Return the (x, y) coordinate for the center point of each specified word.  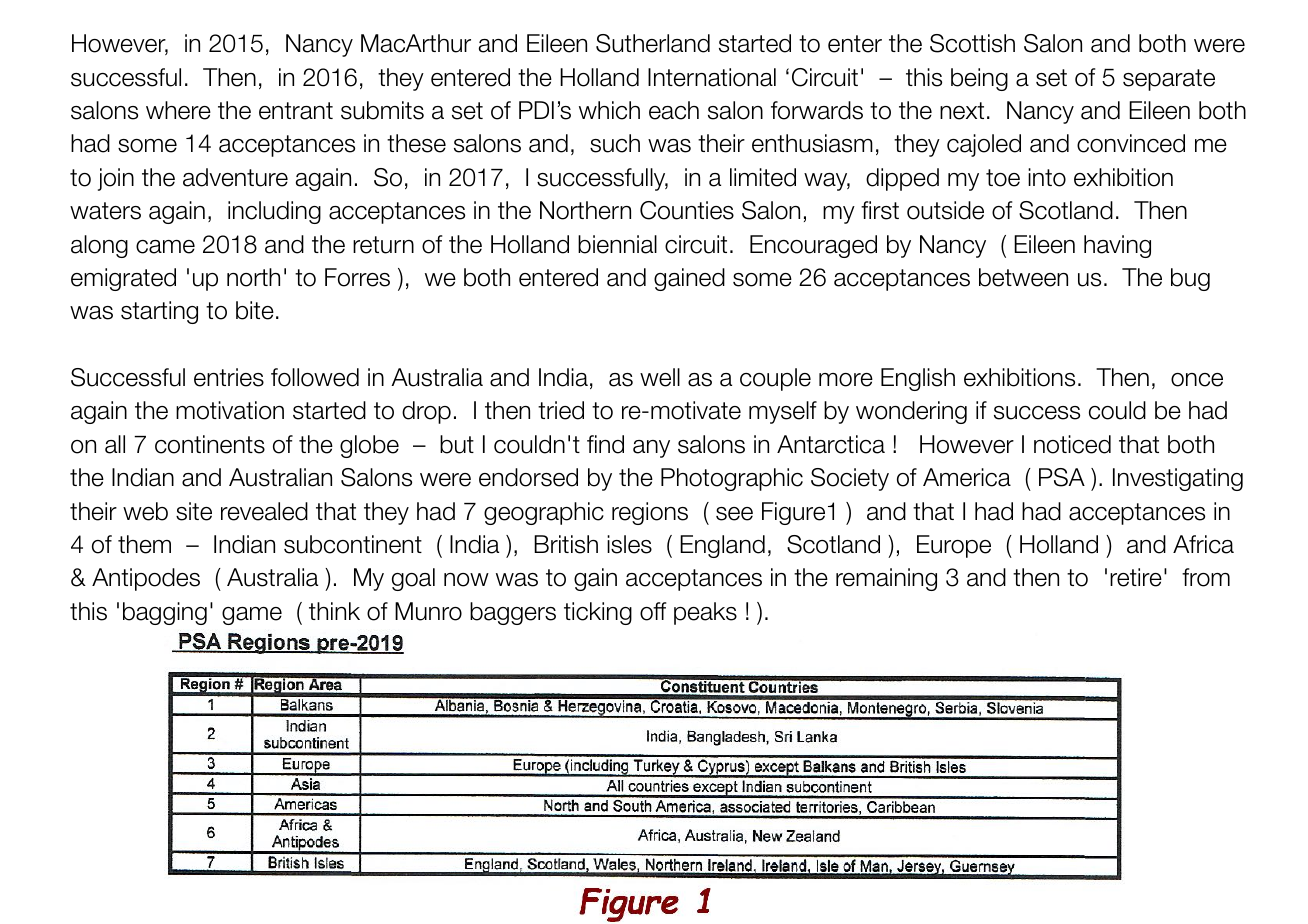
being (979, 79)
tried (561, 410)
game (252, 616)
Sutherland (653, 43)
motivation (230, 410)
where (178, 110)
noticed (1072, 444)
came (165, 247)
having (1117, 246)
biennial (617, 244)
